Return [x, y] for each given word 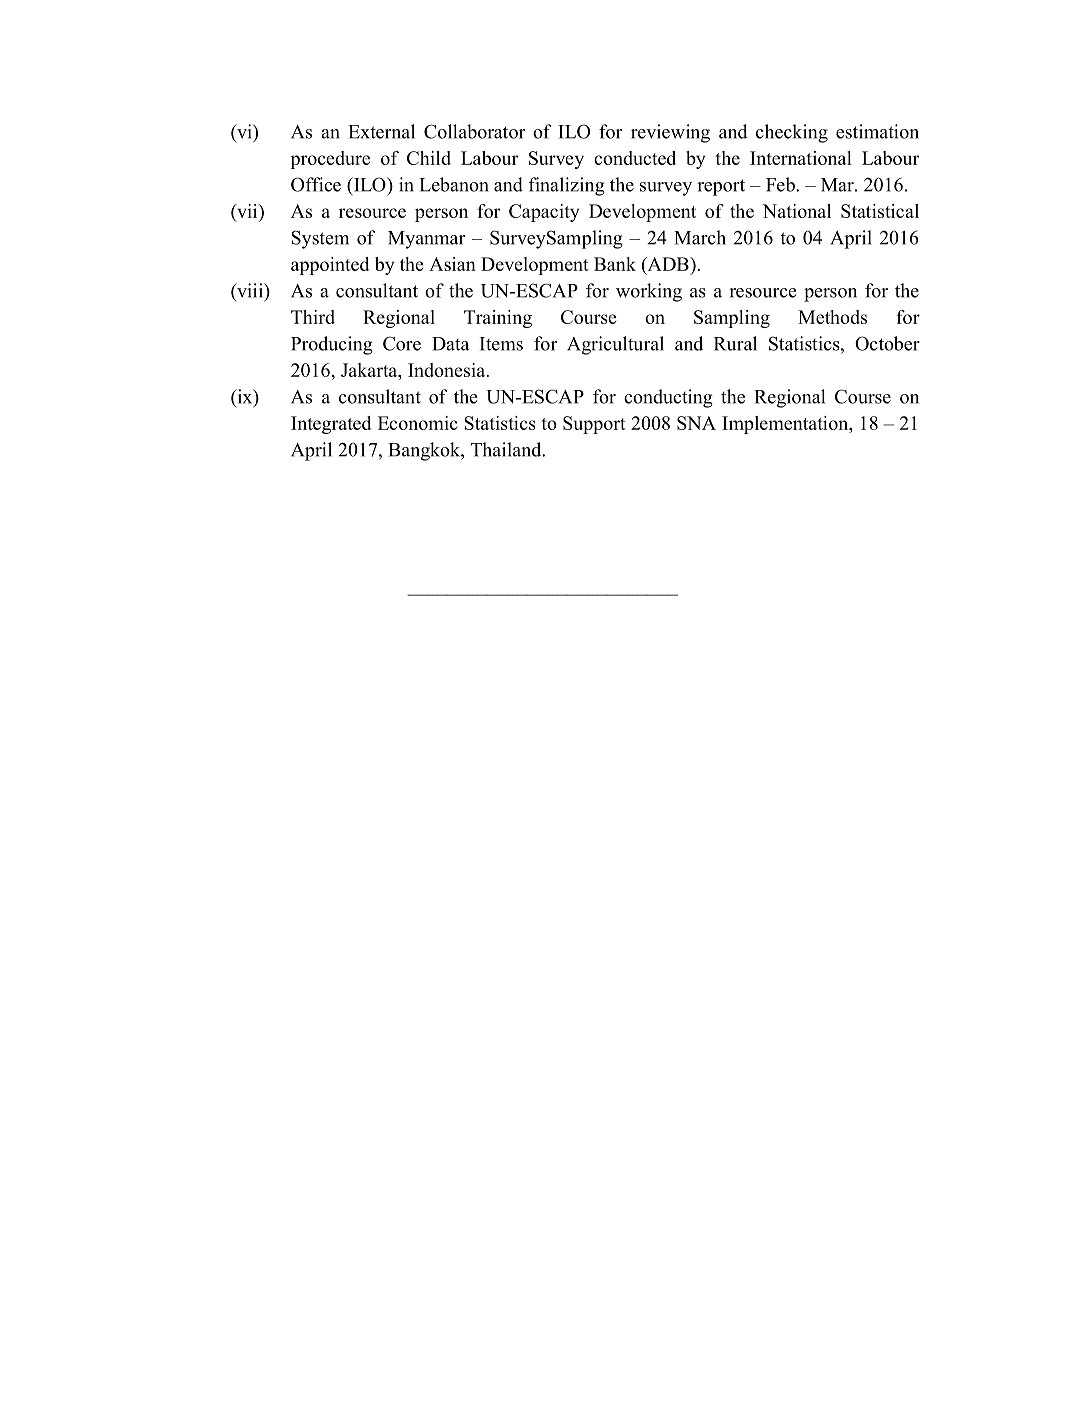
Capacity [544, 213]
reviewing [670, 133]
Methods [832, 317]
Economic [418, 423]
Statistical [880, 211]
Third [313, 317]
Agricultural [615, 345]
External [381, 131]
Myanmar [426, 240]
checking [792, 133]
